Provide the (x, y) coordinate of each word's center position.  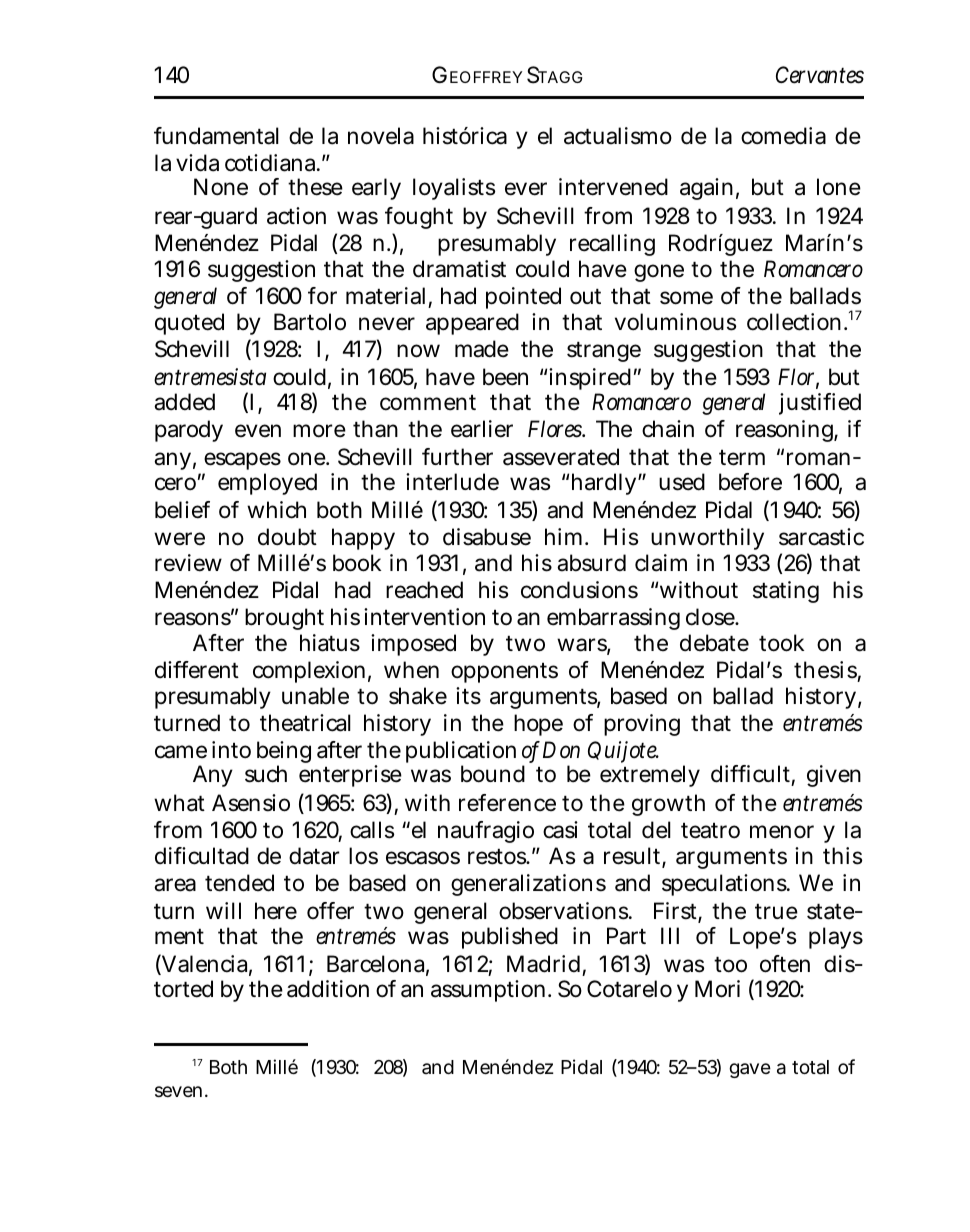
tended (239, 883)
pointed (523, 298)
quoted (189, 324)
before (750, 482)
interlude (452, 482)
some (686, 298)
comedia (783, 136)
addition (328, 989)
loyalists (454, 189)
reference (507, 803)
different (197, 670)
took (781, 643)
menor (782, 832)
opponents (504, 673)
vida (197, 163)
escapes (242, 461)
